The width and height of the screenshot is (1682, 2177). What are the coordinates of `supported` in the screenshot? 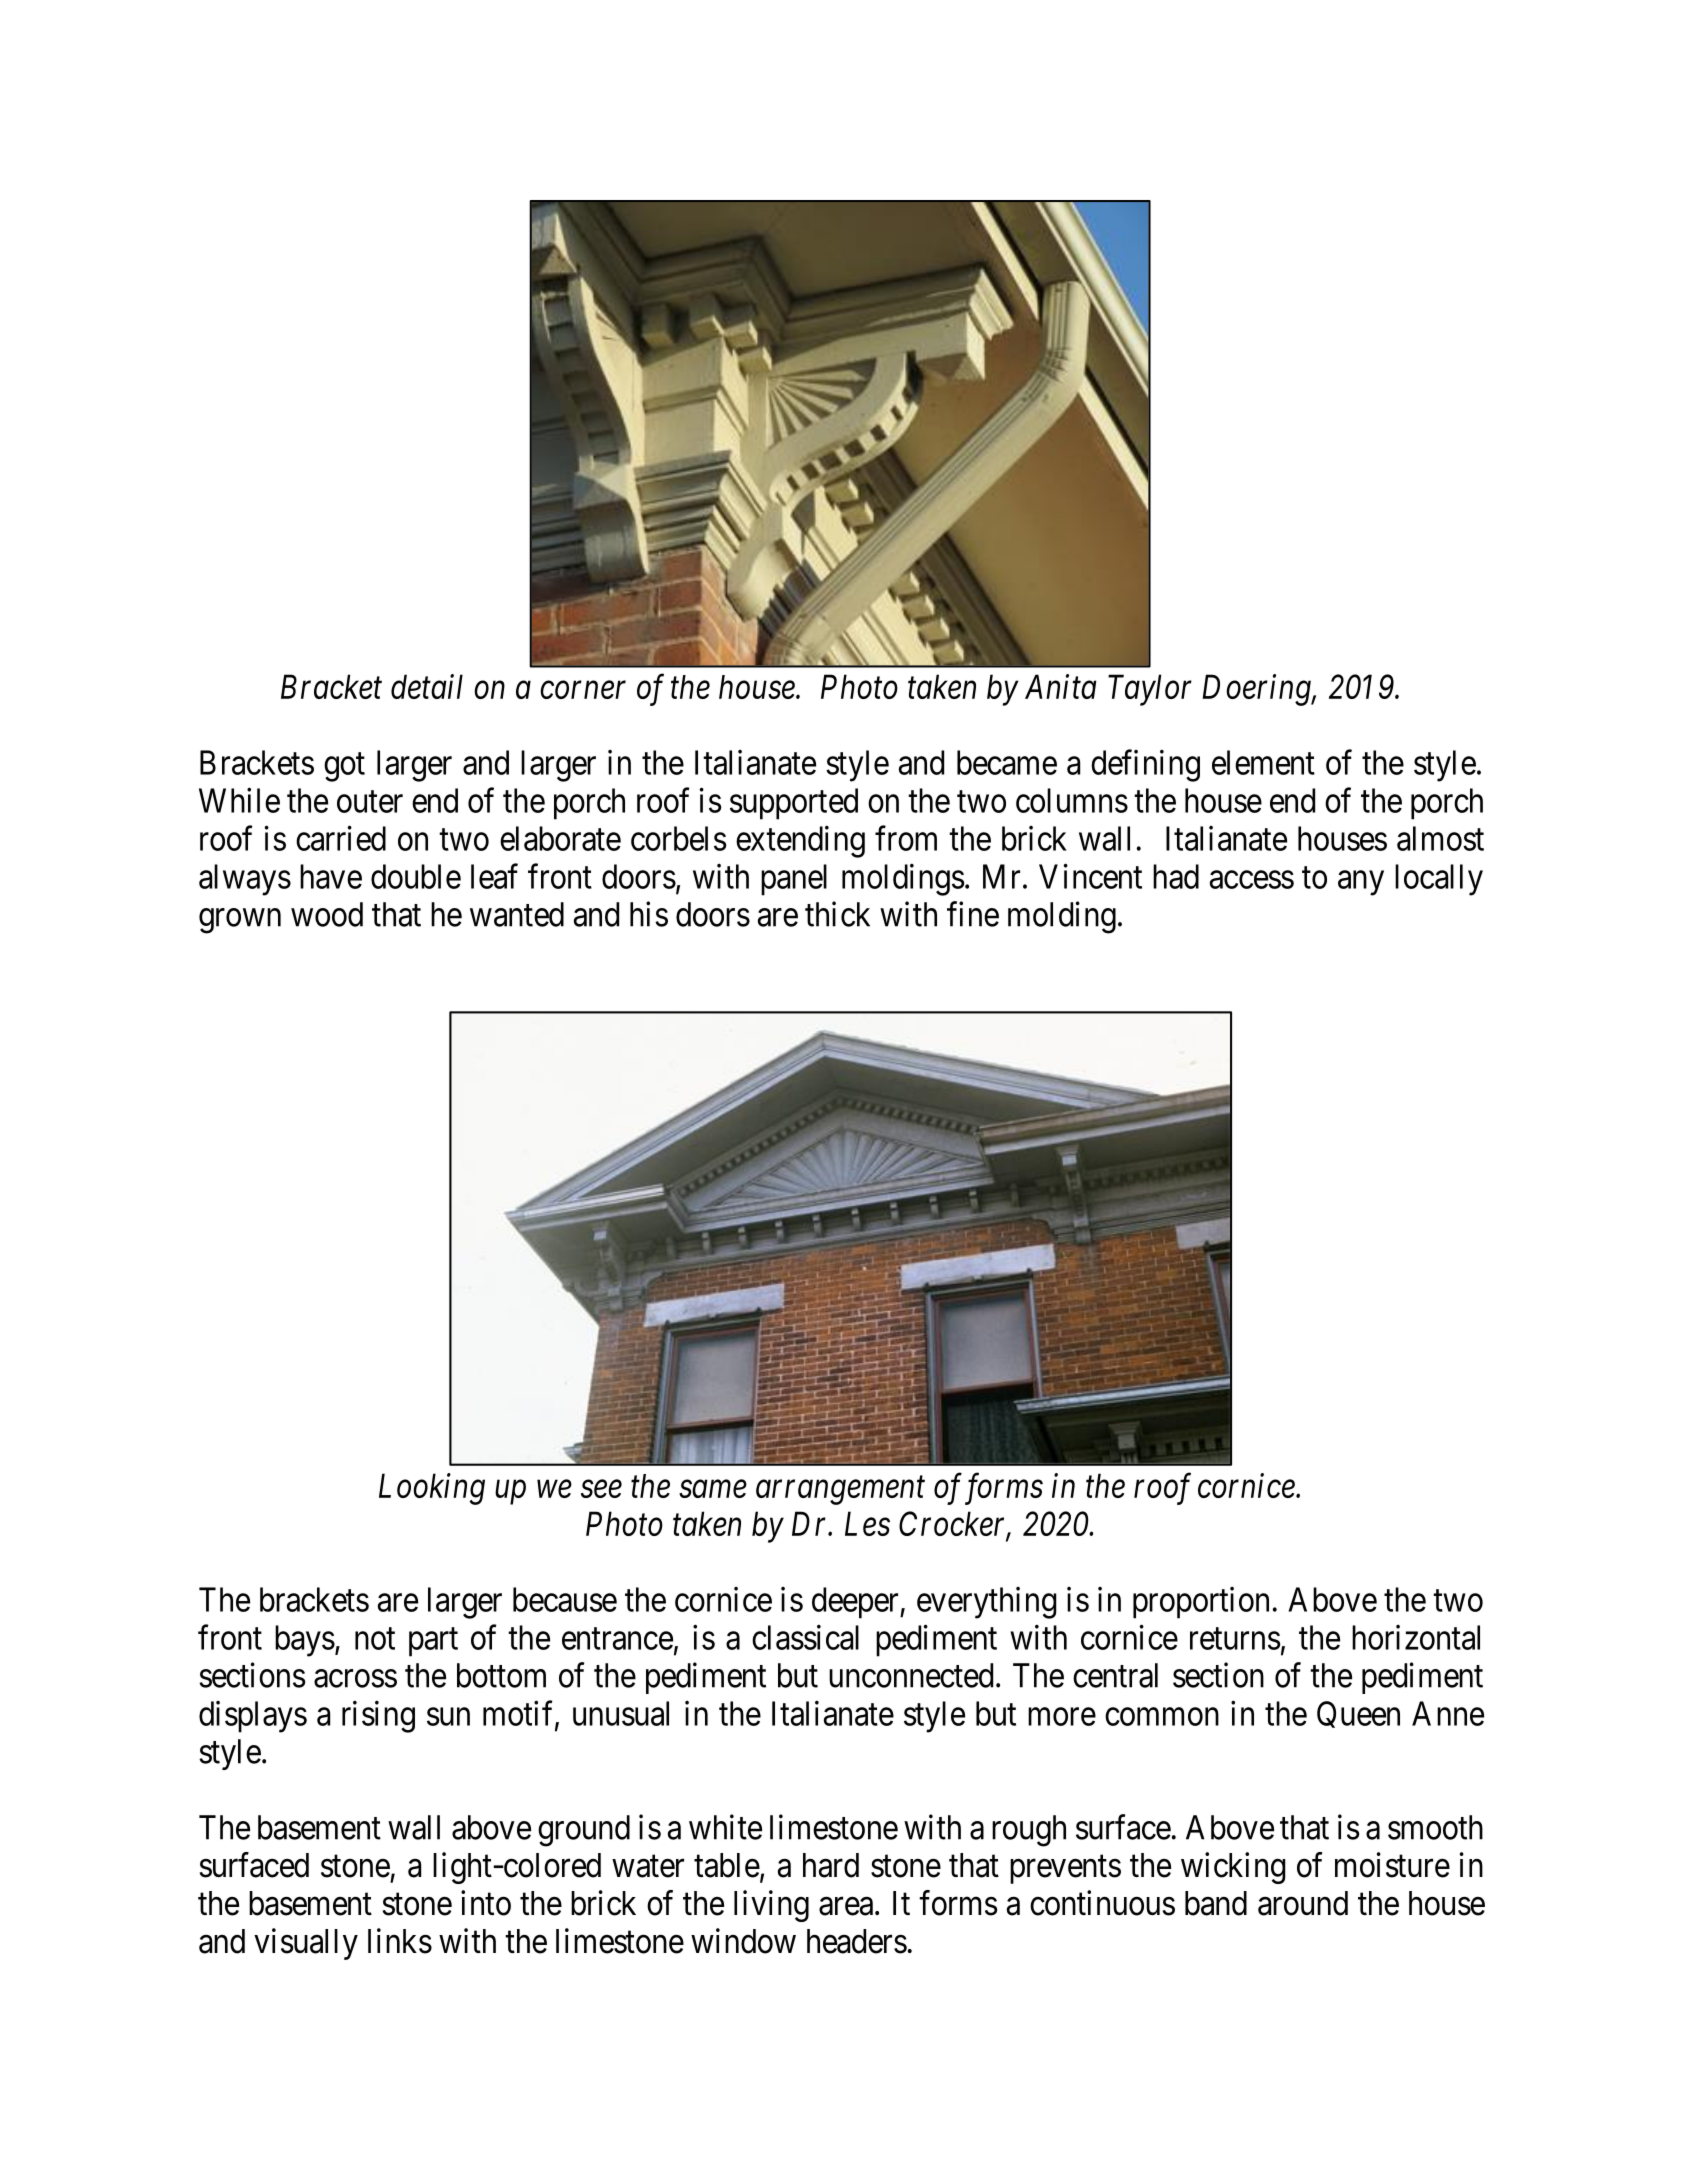 It's located at (794, 804).
